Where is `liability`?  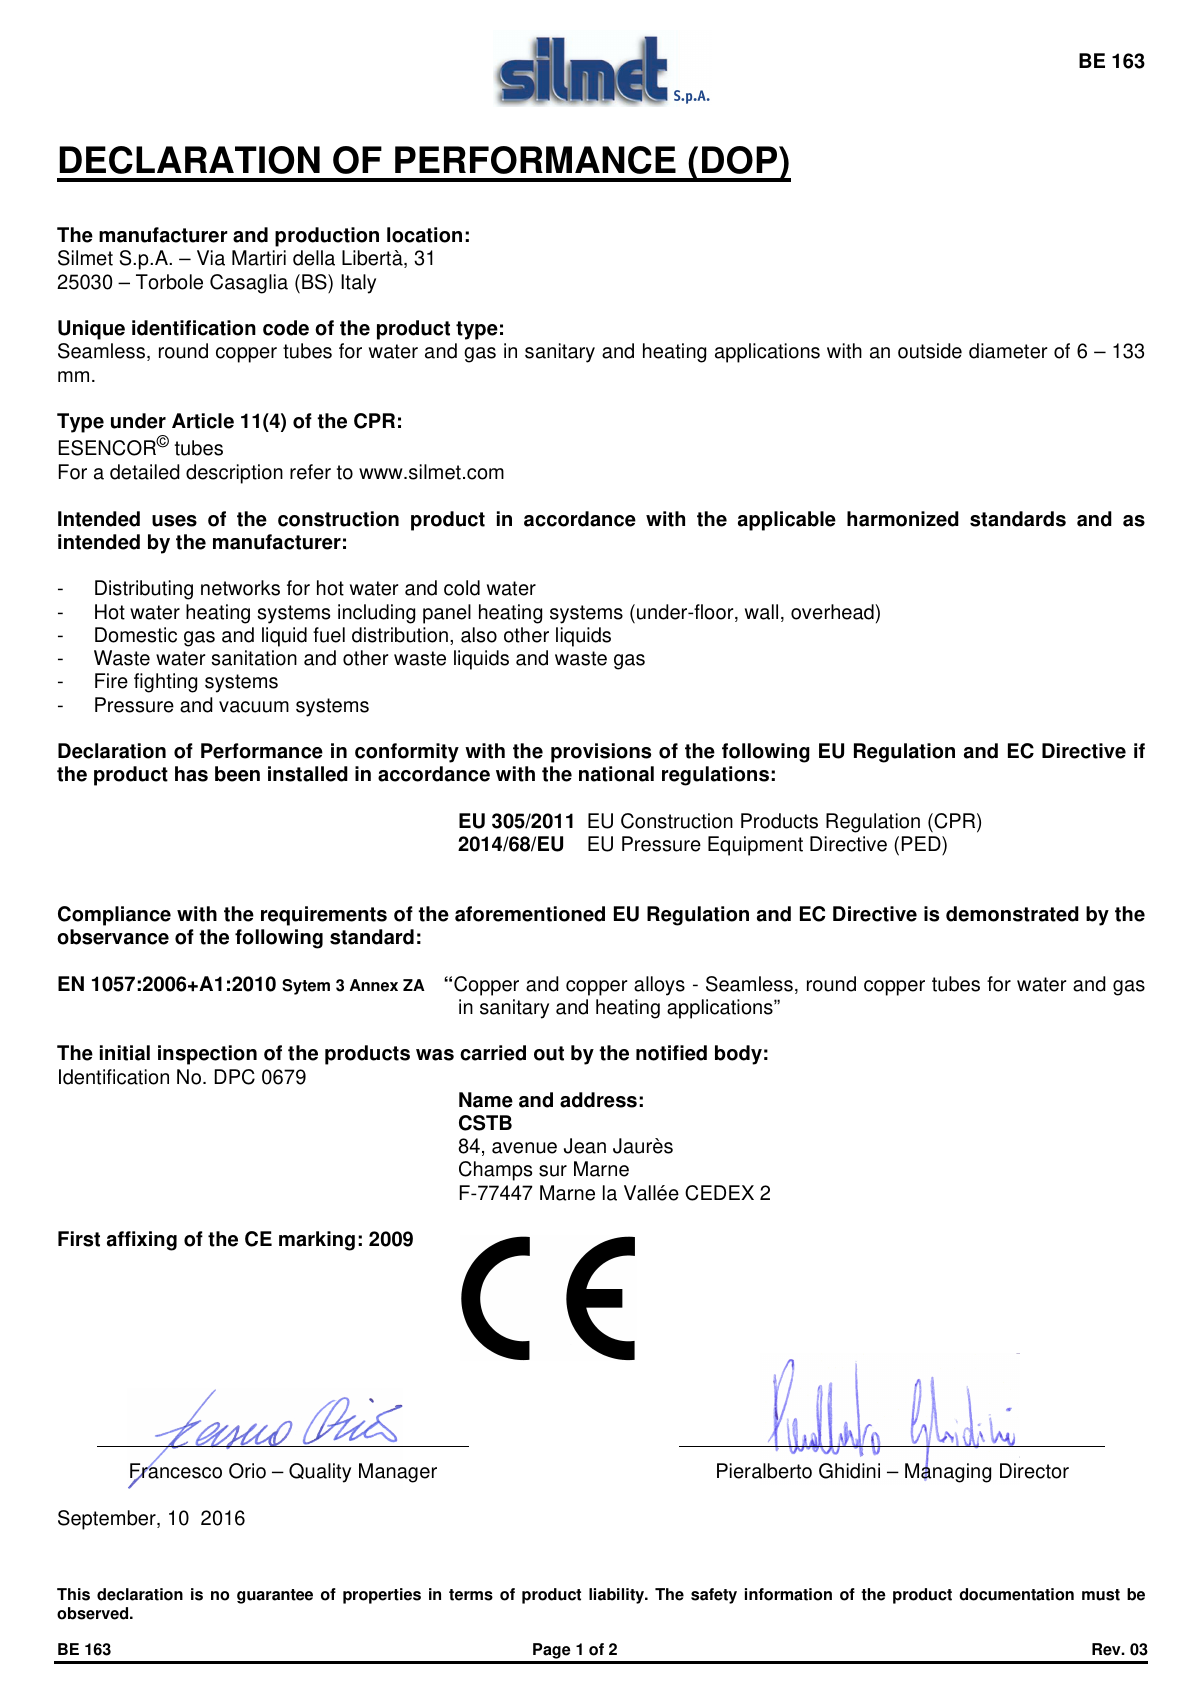
liability is located at coordinates (618, 1596).
